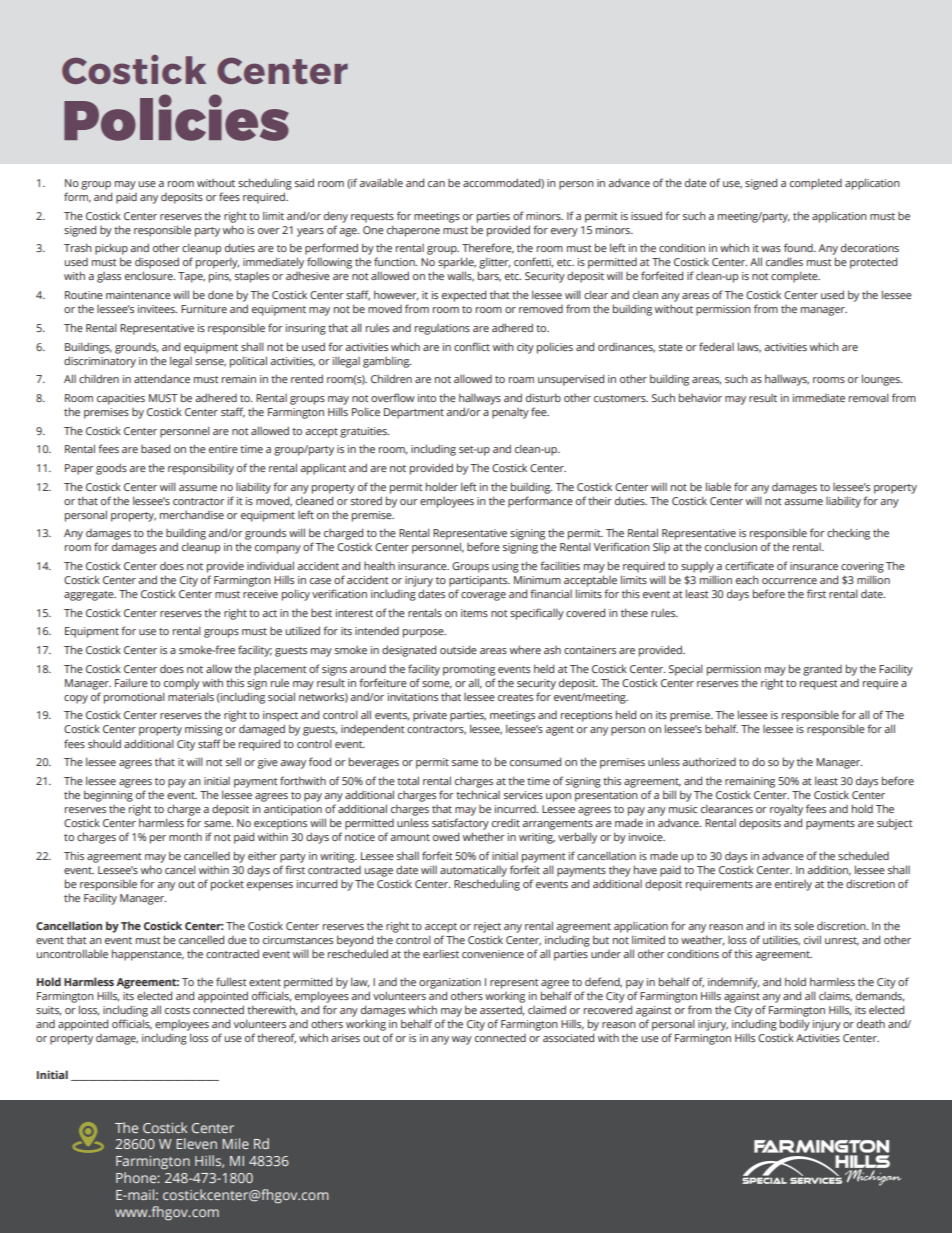 This image has height=1233, width=952. What do you see at coordinates (568, 1037) in the image?
I see `associated` at bounding box center [568, 1037].
